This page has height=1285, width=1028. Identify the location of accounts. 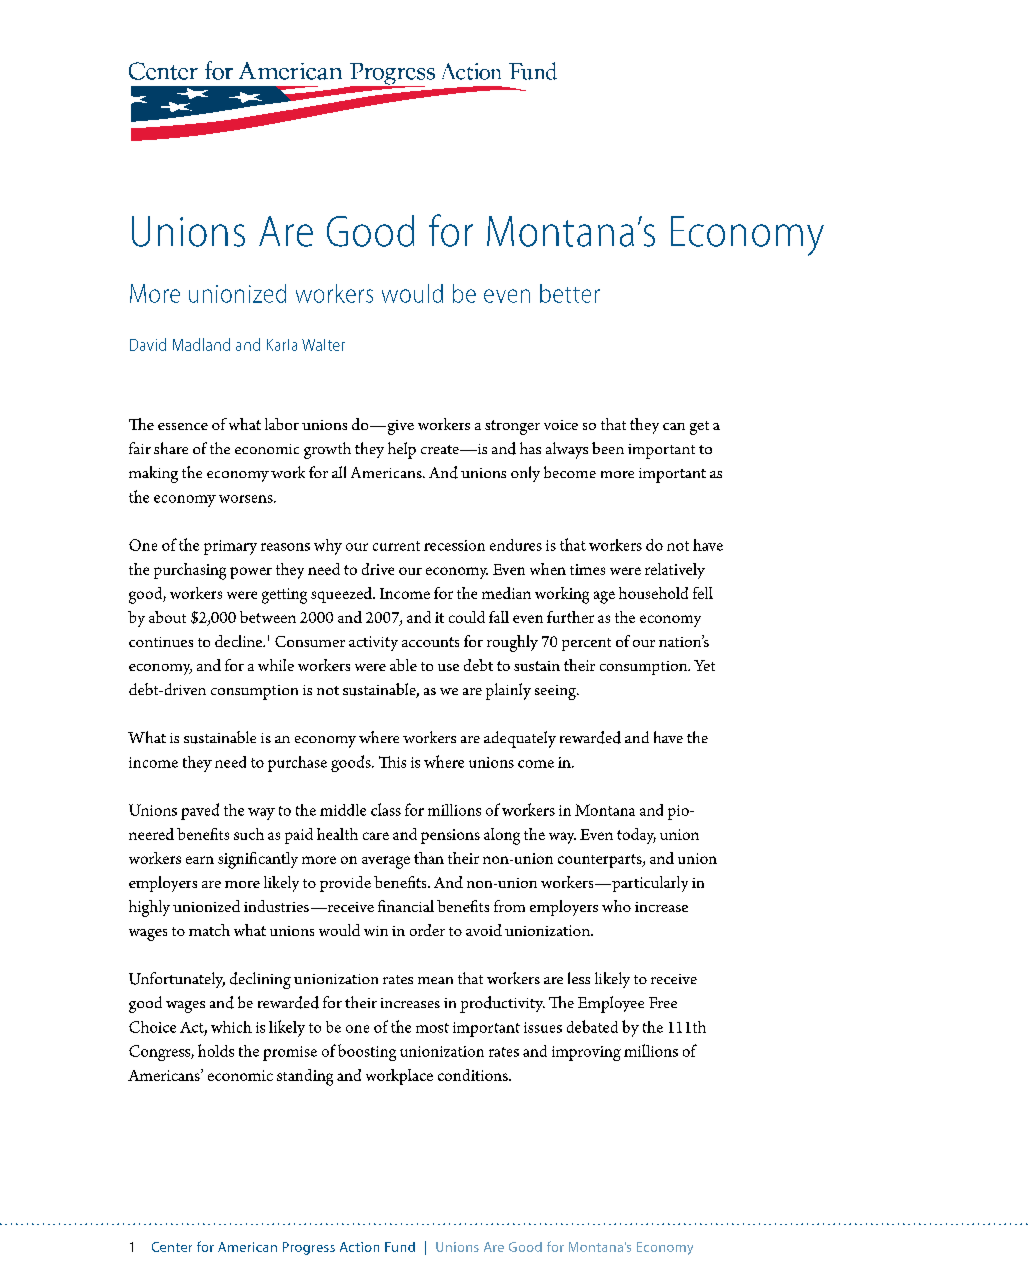
(430, 642).
